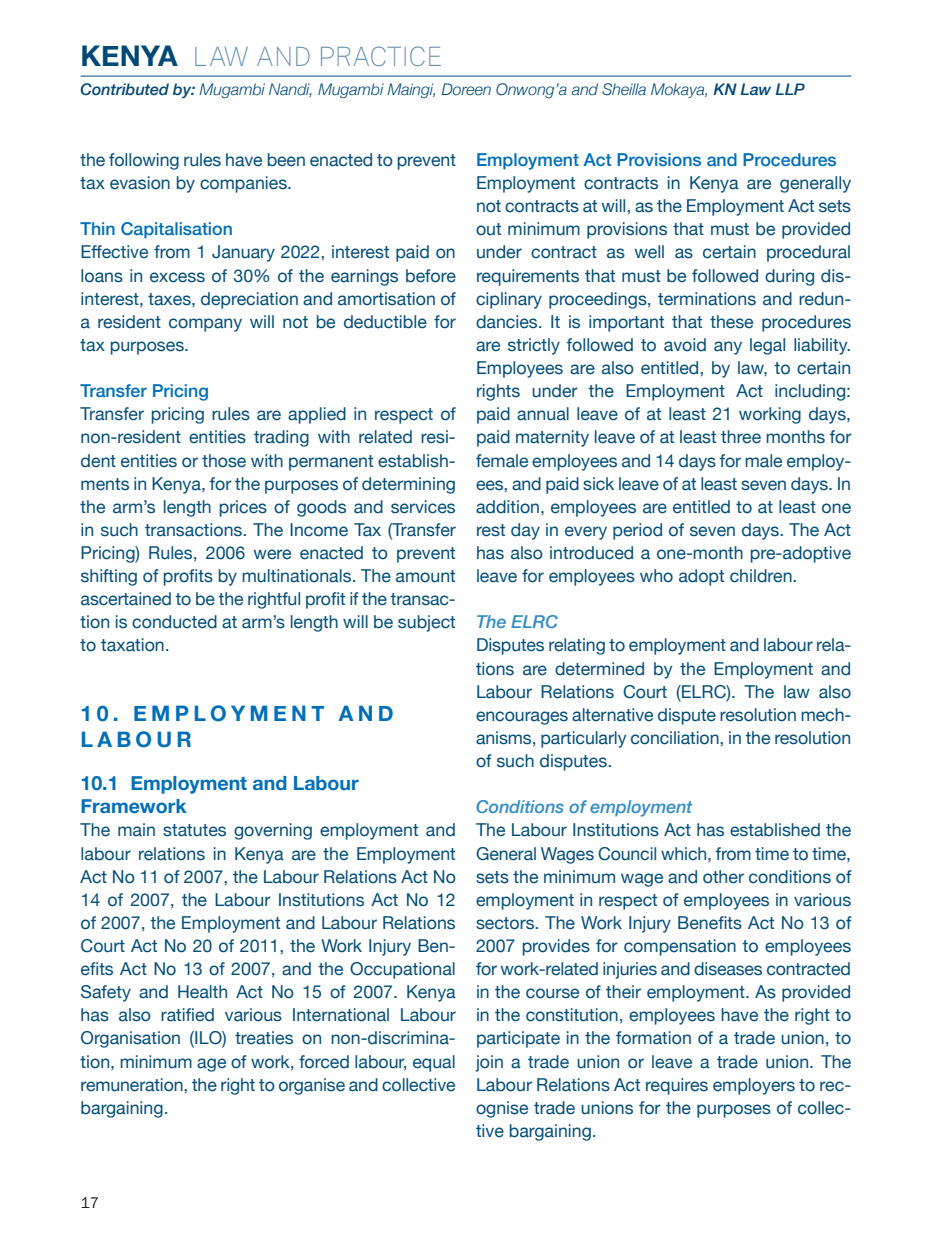  What do you see at coordinates (194, 830) in the screenshot?
I see `statutes` at bounding box center [194, 830].
